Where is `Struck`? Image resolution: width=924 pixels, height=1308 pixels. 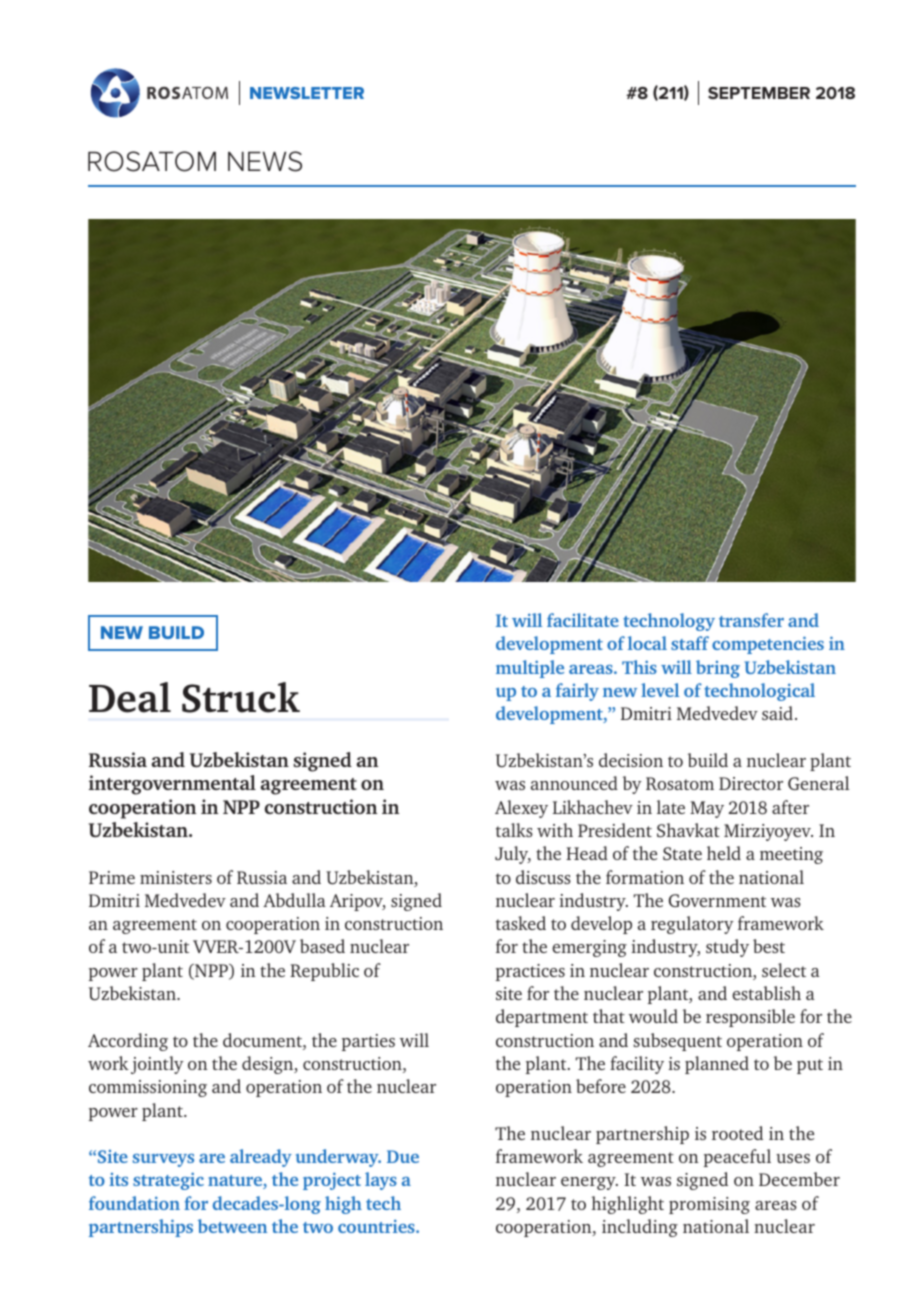 Struck is located at coordinates (241, 697).
